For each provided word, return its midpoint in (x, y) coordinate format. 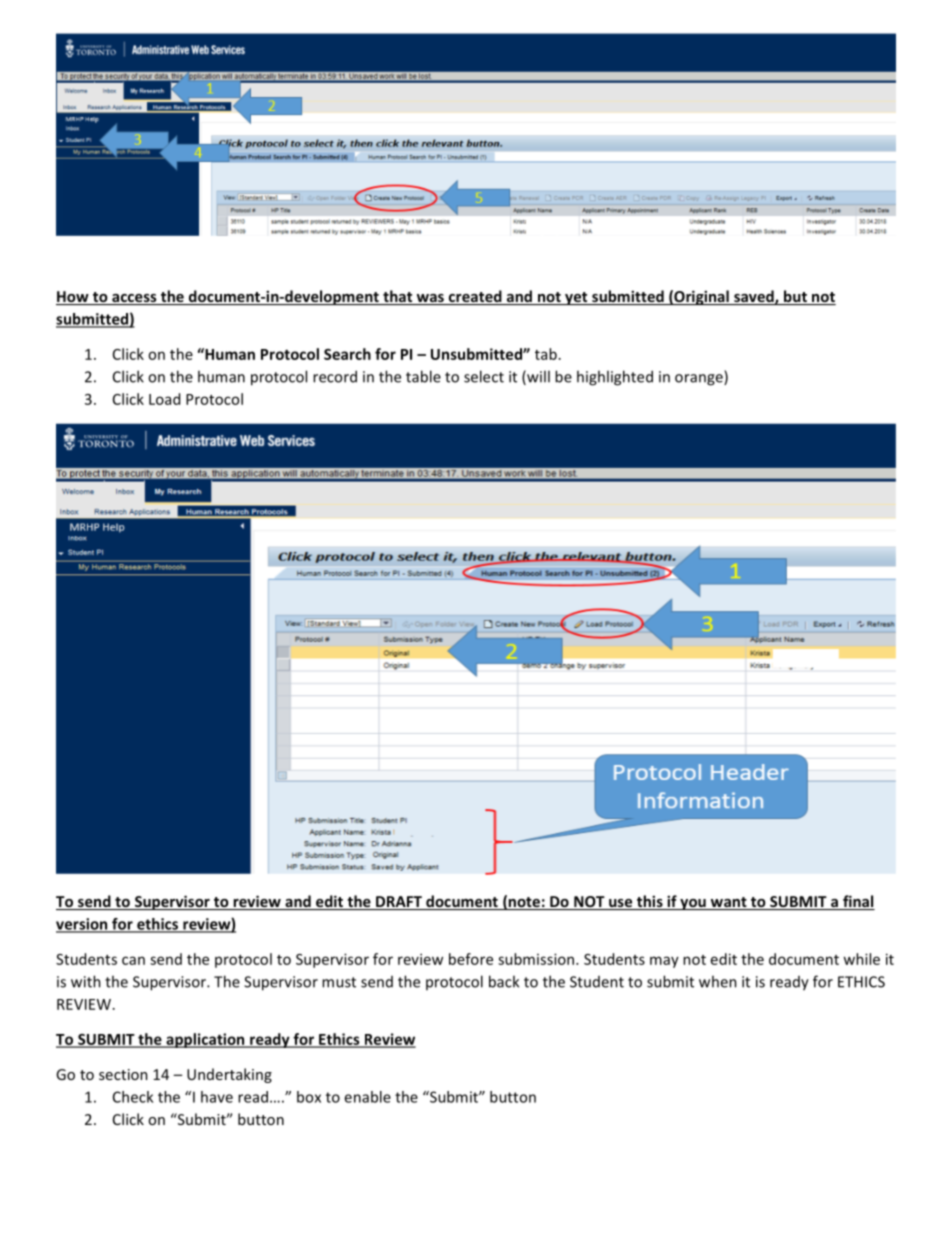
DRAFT (399, 903)
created (475, 297)
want (728, 903)
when (718, 981)
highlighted (615, 378)
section (123, 1074)
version (83, 925)
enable (367, 1097)
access (134, 299)
